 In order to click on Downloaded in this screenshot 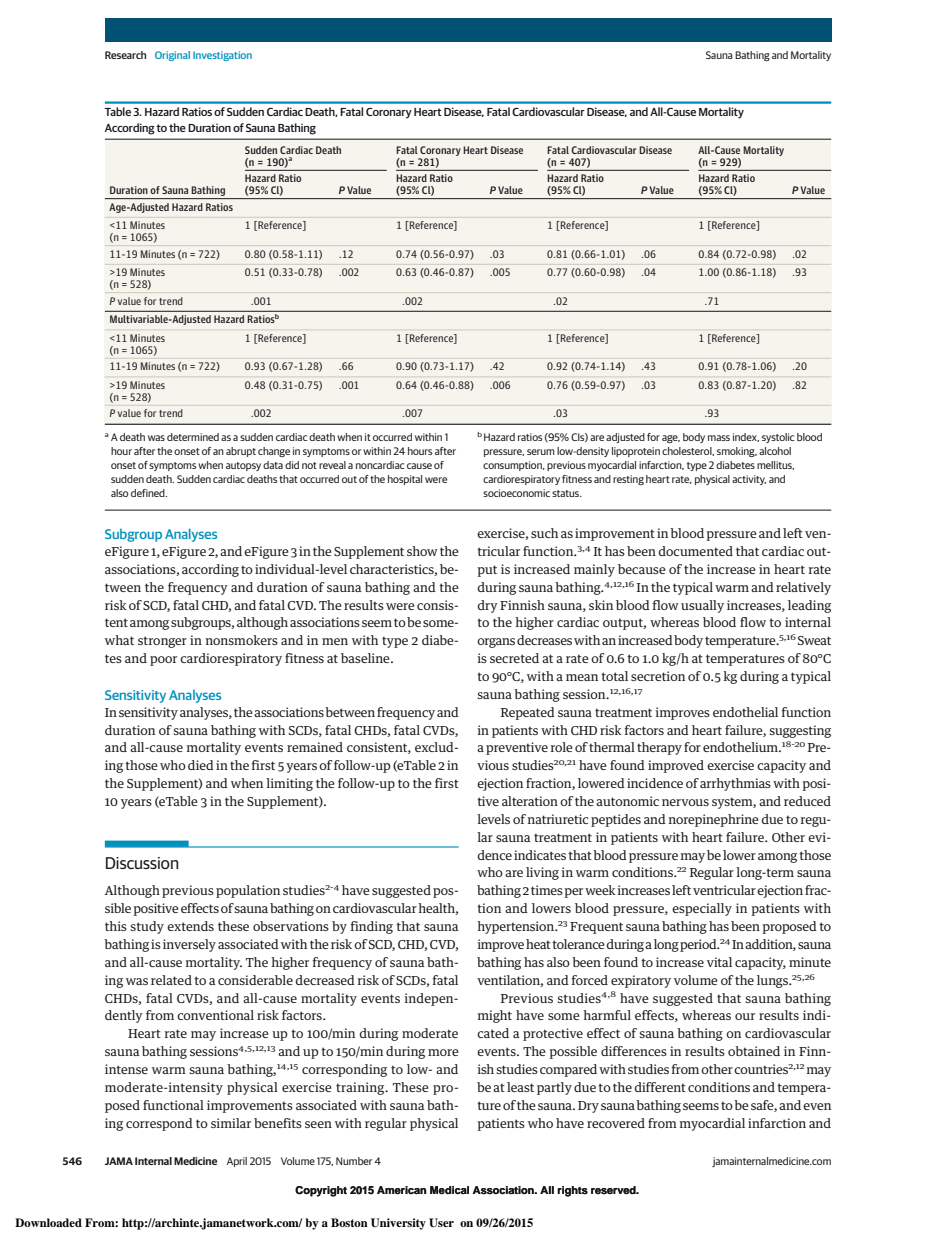, I will do `click(48, 1222)`.
